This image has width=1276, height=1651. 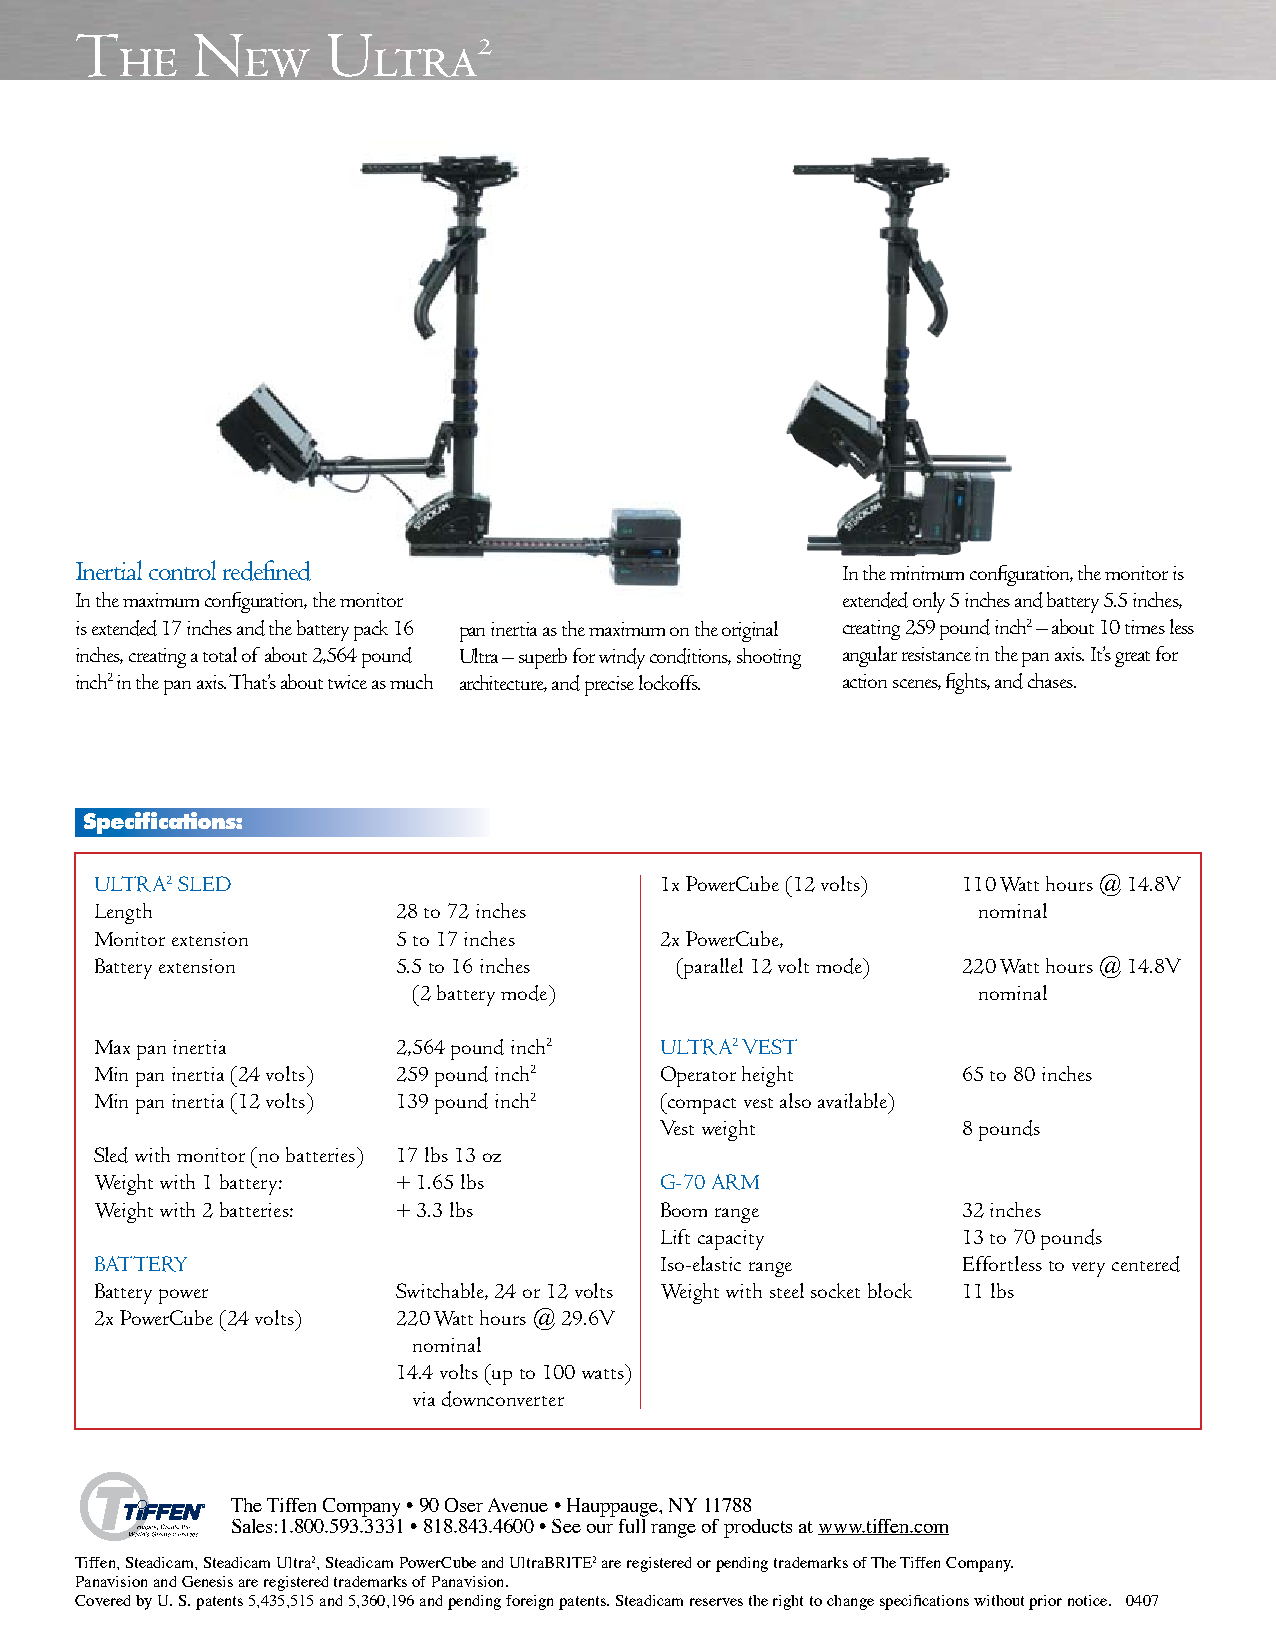 I want to click on New, so click(x=252, y=55).
